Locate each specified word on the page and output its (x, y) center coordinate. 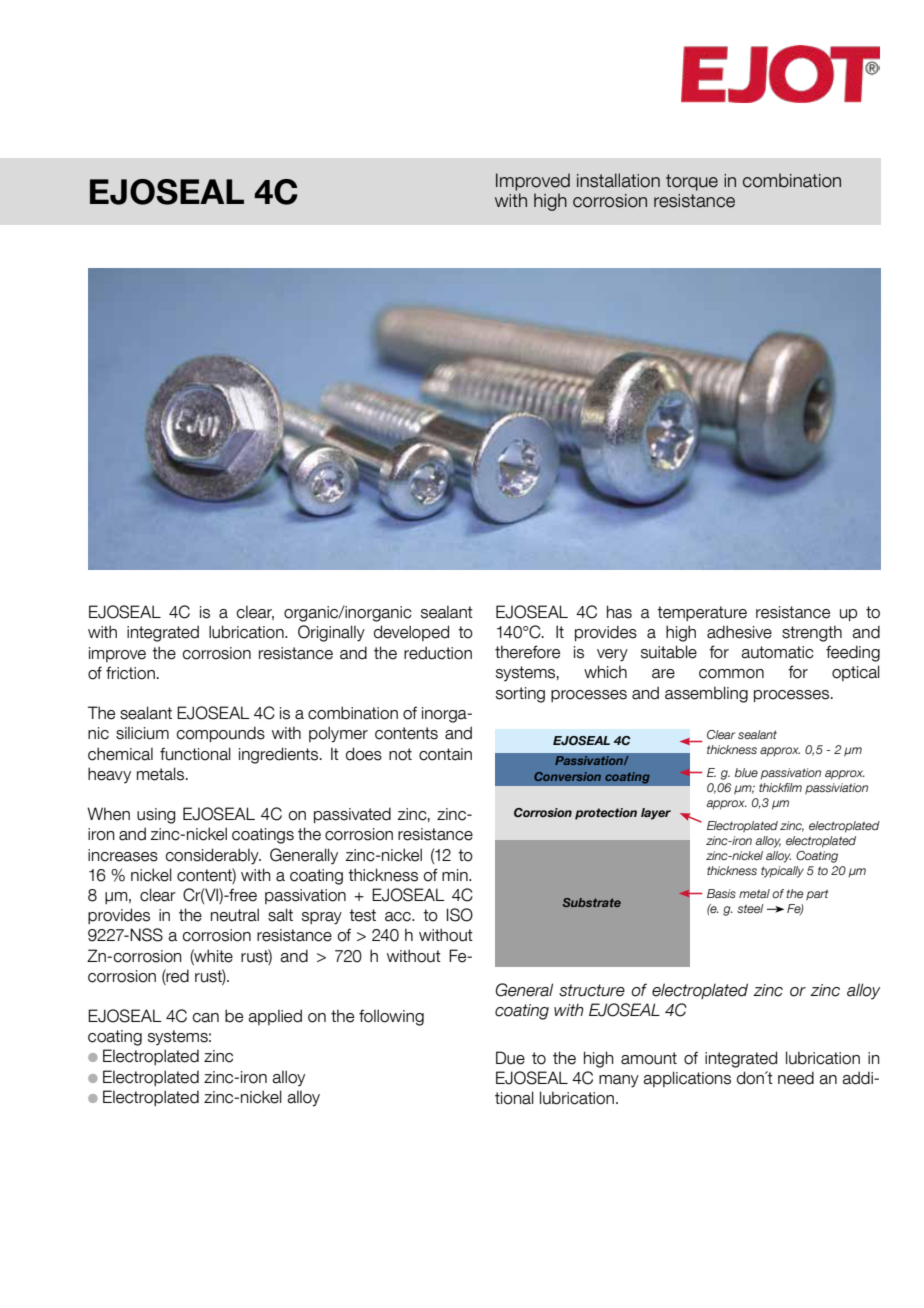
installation (618, 180)
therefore (527, 652)
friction (130, 673)
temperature (702, 613)
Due (510, 1058)
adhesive (739, 632)
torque (692, 182)
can (205, 1018)
